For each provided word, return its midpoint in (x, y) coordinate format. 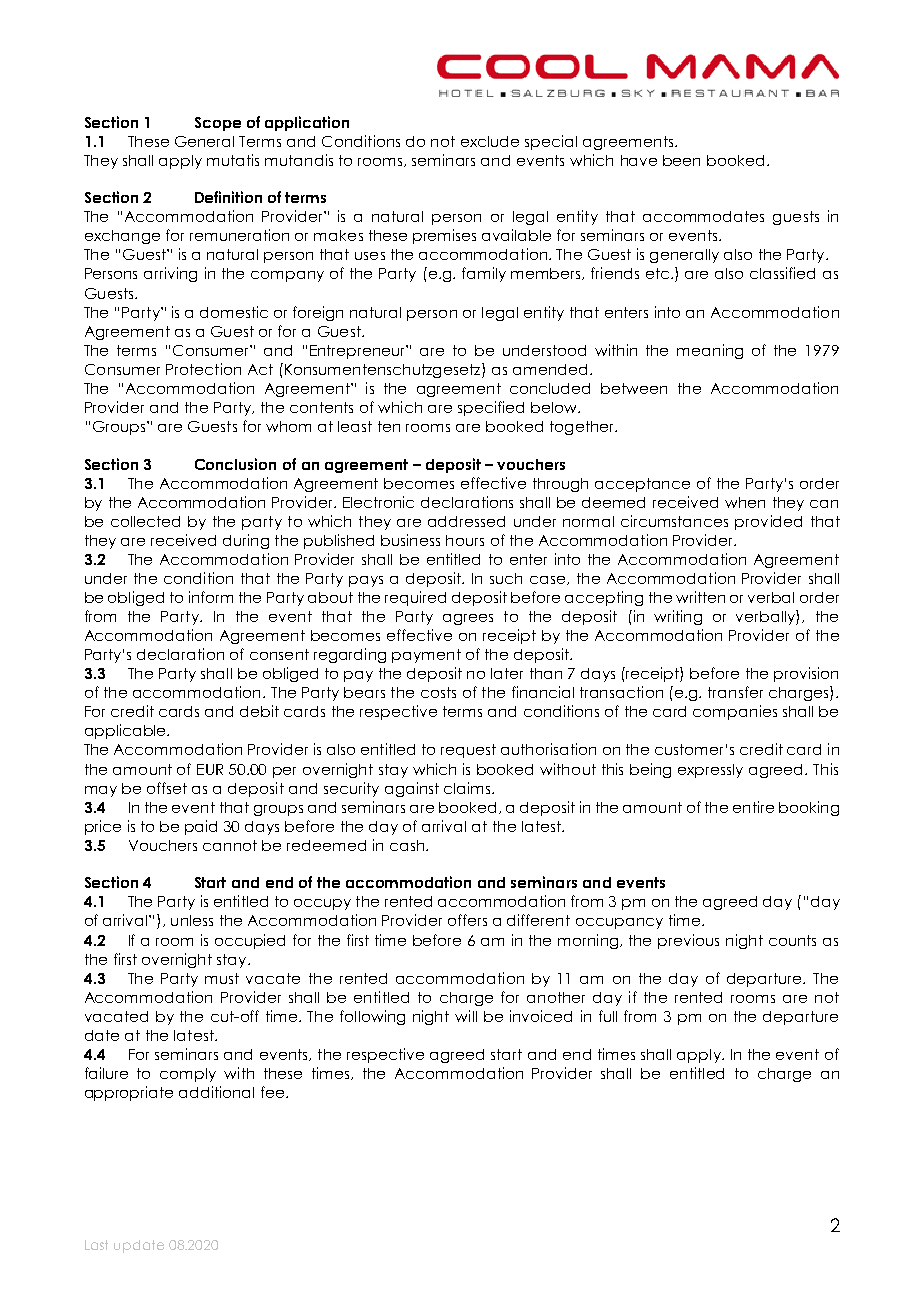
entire (753, 807)
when (745, 502)
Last (96, 1245)
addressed (466, 521)
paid (201, 827)
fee (272, 1092)
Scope (218, 124)
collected (145, 521)
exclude (490, 141)
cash (407, 845)
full (608, 1016)
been (681, 160)
